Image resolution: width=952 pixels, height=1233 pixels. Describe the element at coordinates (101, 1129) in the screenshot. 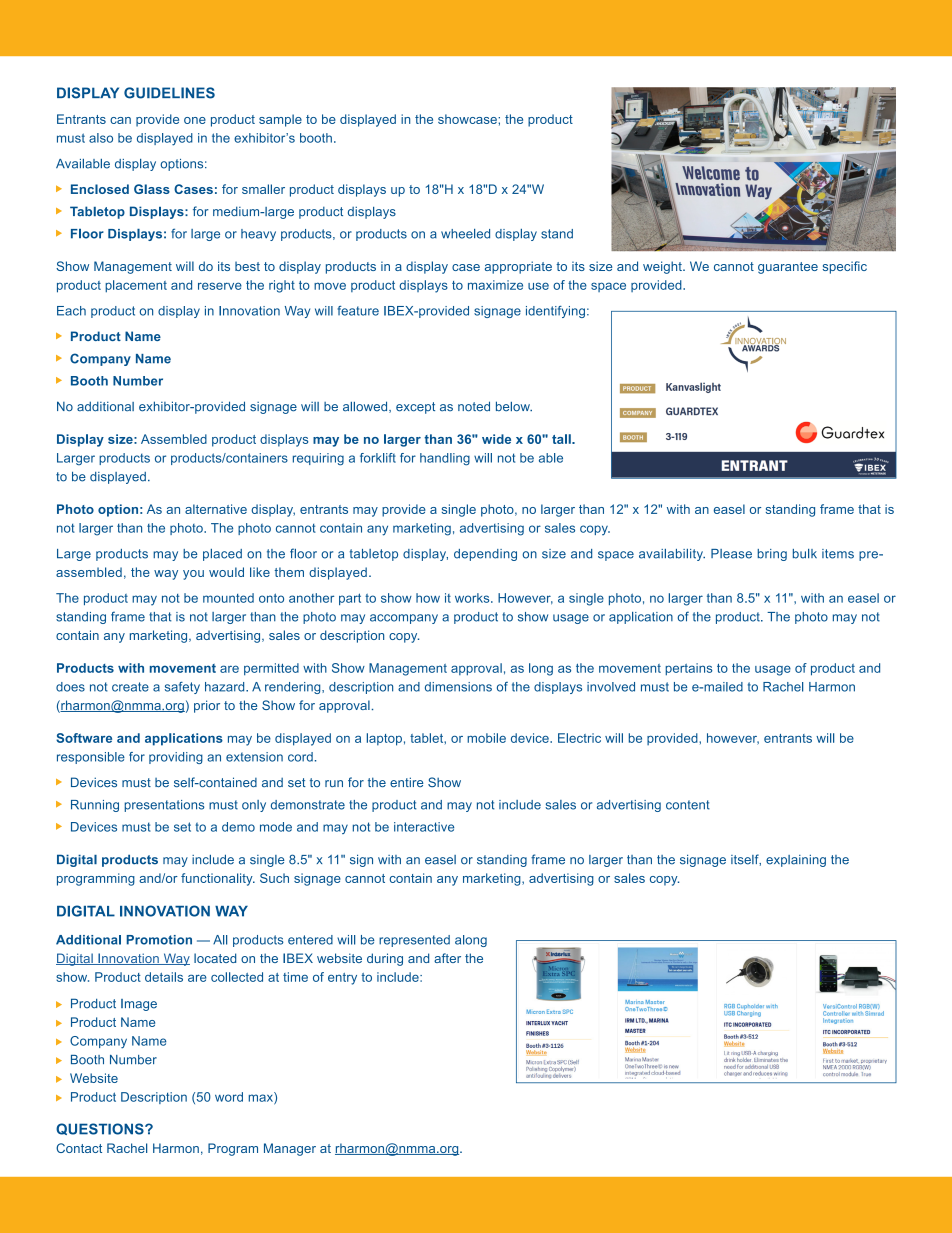

I see `QUESTIONS` at that location.
